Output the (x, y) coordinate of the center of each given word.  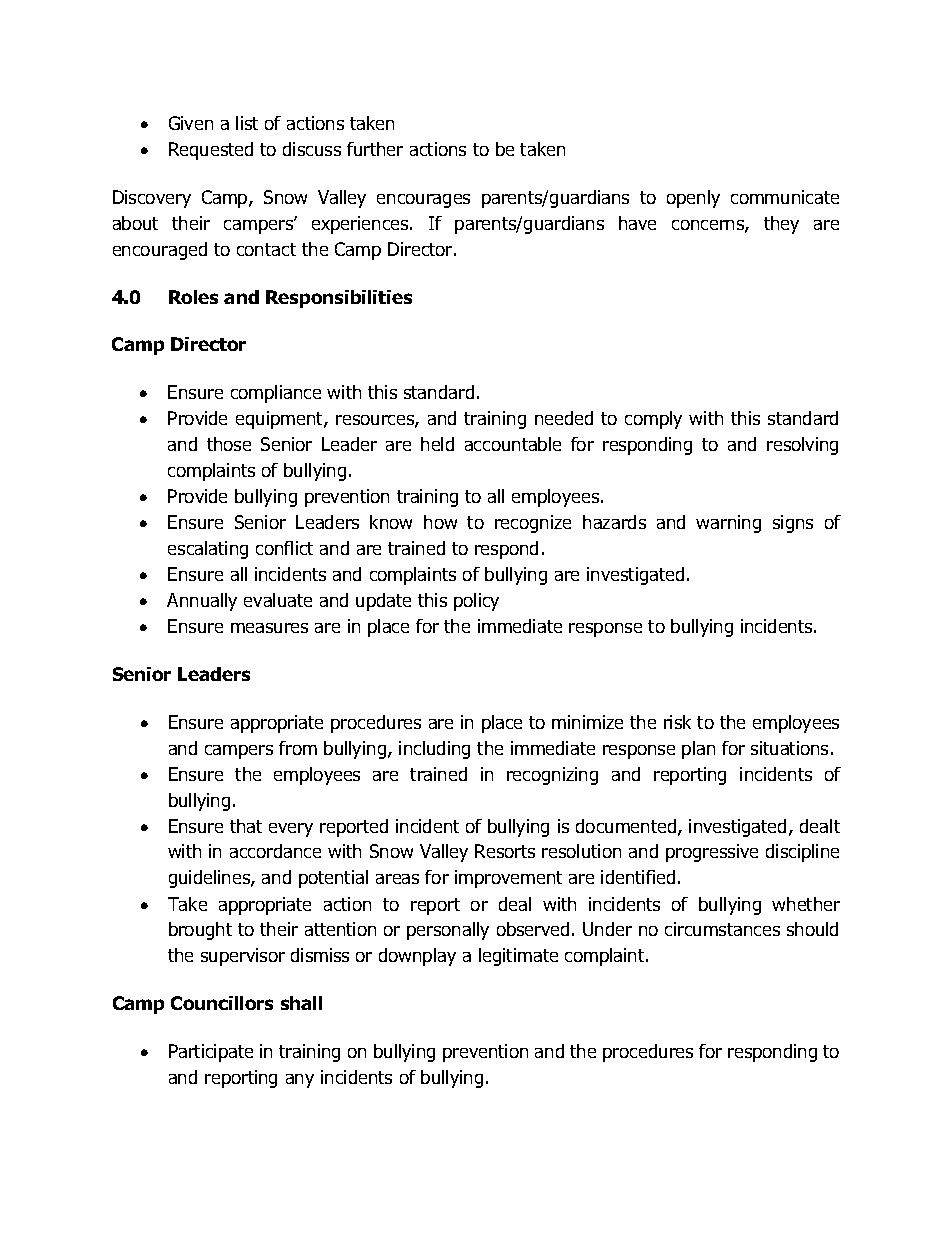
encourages (423, 201)
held (437, 444)
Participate (211, 1053)
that (246, 826)
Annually (202, 602)
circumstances (722, 929)
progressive (712, 853)
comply (653, 420)
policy (476, 602)
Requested (211, 151)
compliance (276, 394)
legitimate (518, 957)
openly (693, 199)
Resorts (505, 851)
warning (728, 524)
